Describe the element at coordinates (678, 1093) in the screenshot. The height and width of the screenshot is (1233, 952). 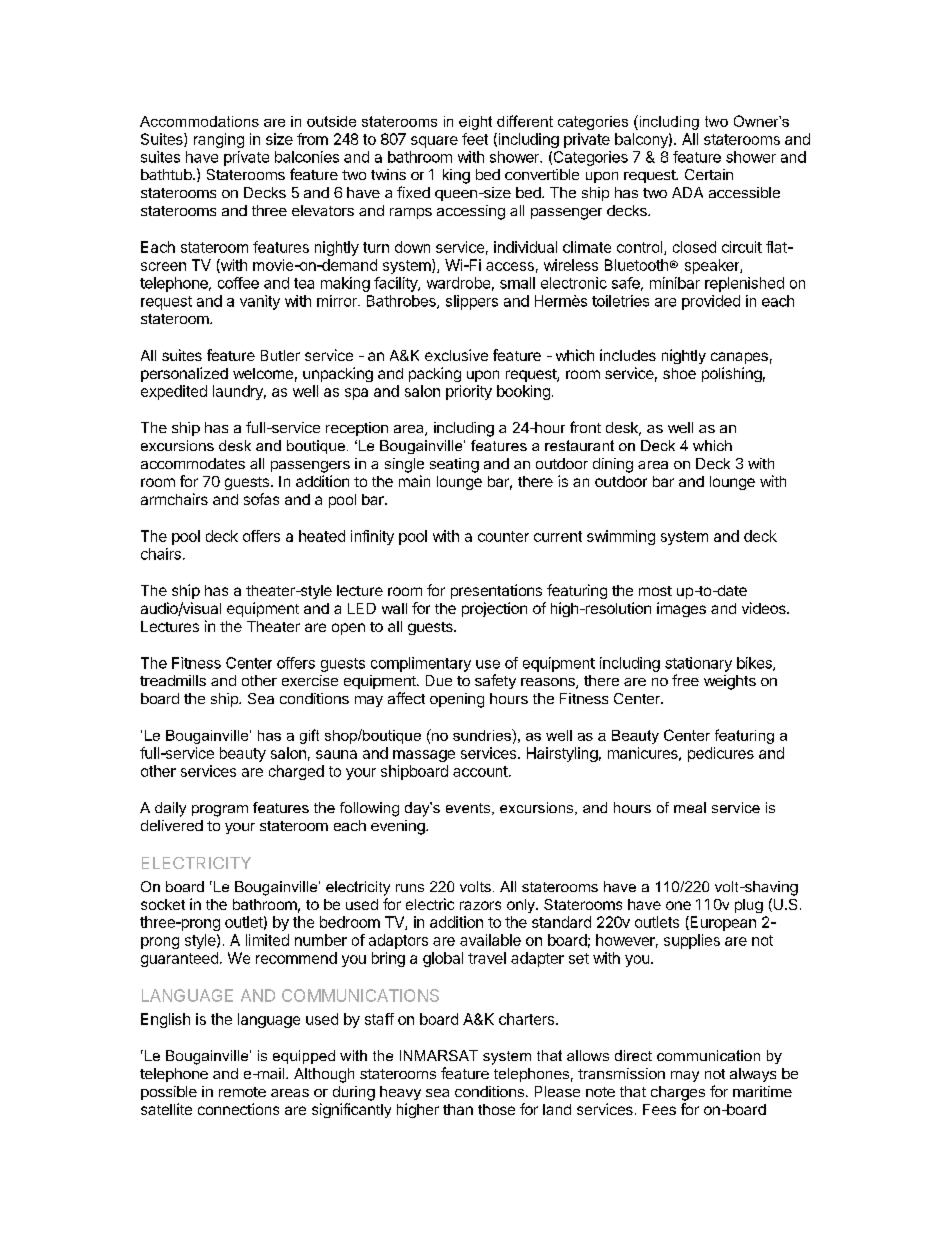
I see `charges` at that location.
